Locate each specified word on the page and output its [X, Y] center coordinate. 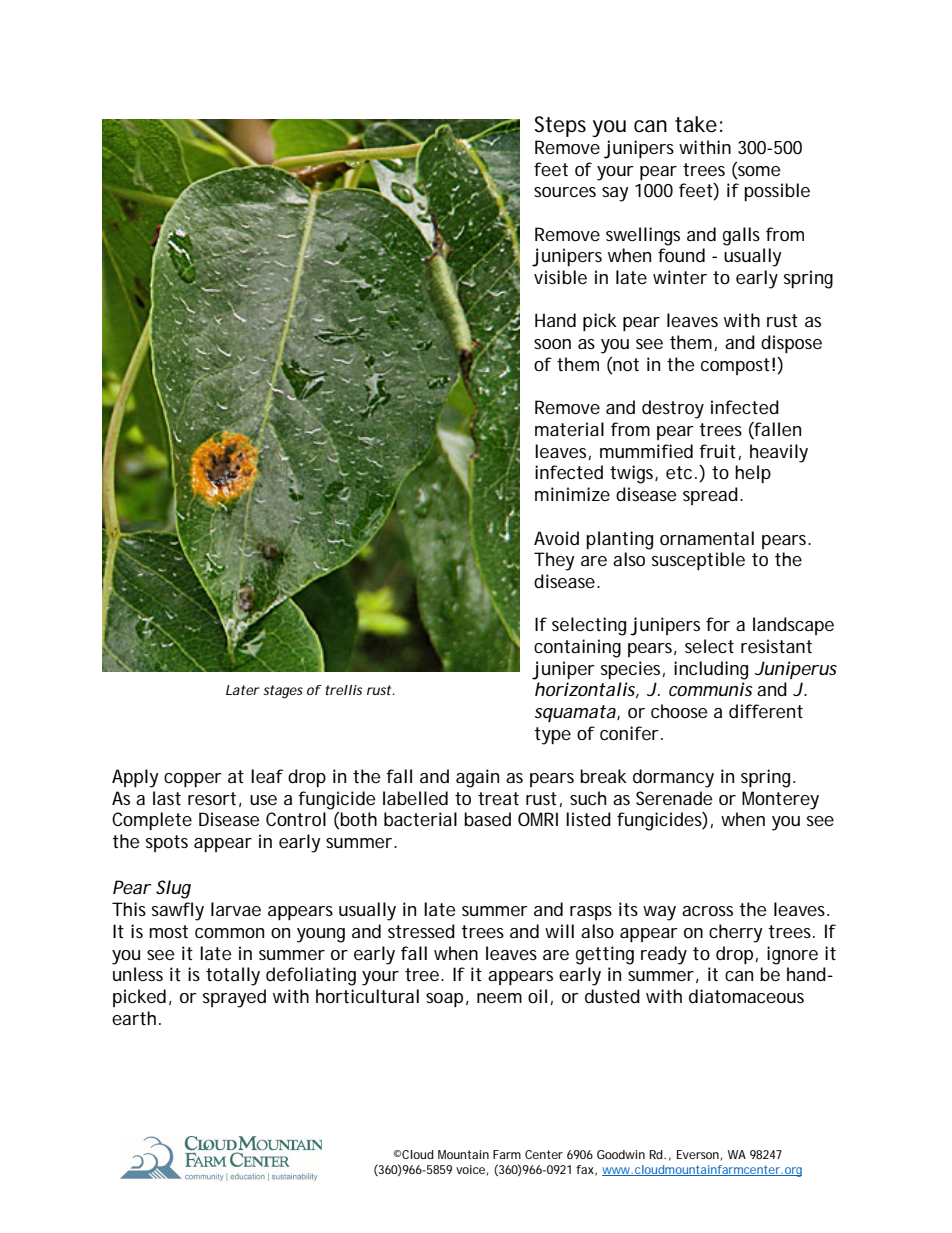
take [696, 124]
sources [565, 192]
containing [577, 648]
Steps [560, 126]
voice [470, 1169]
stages [283, 692]
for [718, 624]
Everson [698, 1154]
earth [134, 1018]
